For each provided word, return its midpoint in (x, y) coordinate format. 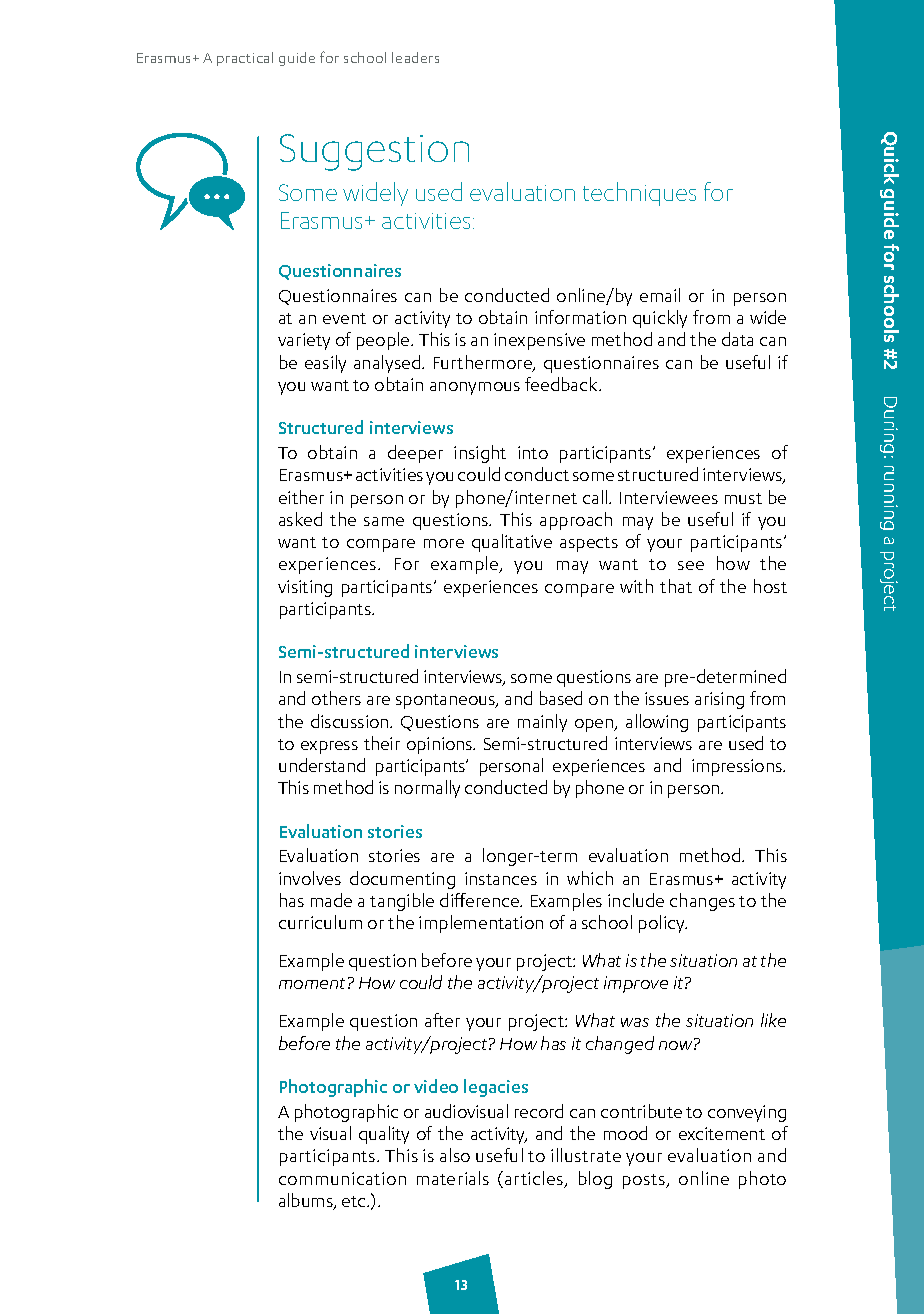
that (676, 586)
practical (245, 59)
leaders (415, 57)
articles (535, 1179)
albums (307, 1201)
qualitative (512, 543)
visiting (305, 588)
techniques (639, 194)
